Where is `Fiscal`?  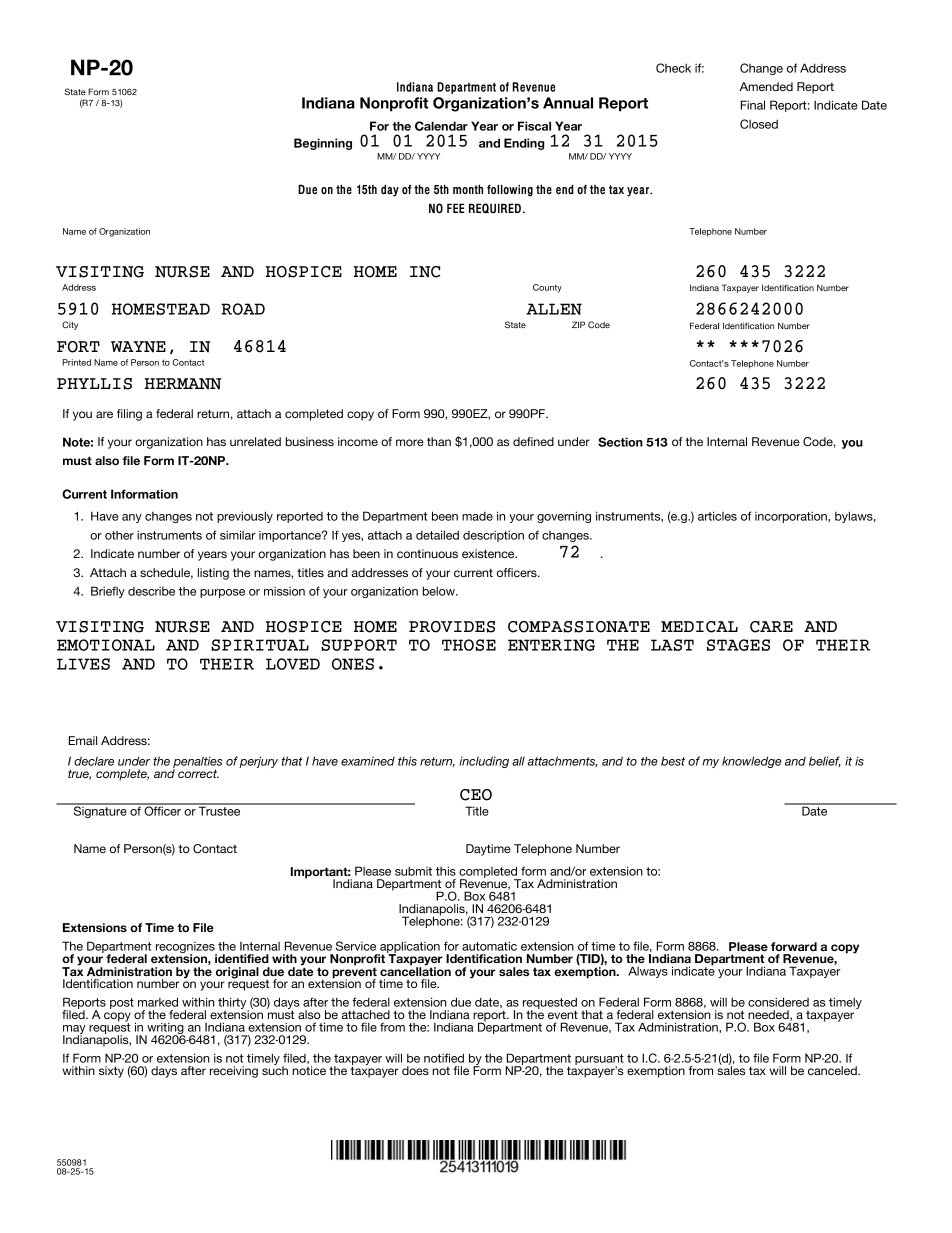
Fiscal is located at coordinates (534, 126).
